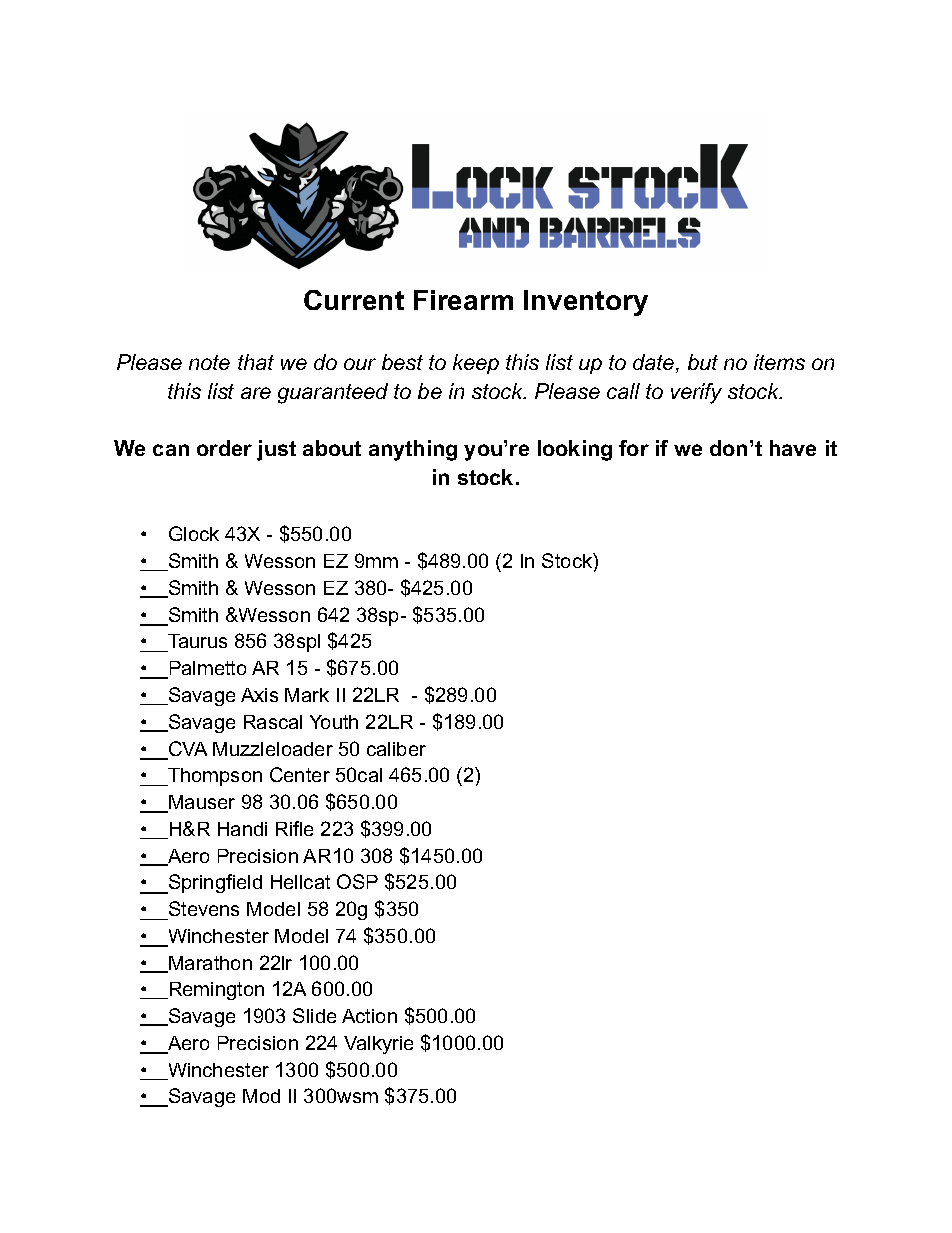  Describe the element at coordinates (378, 1045) in the page. I see `Valkyrie` at that location.
